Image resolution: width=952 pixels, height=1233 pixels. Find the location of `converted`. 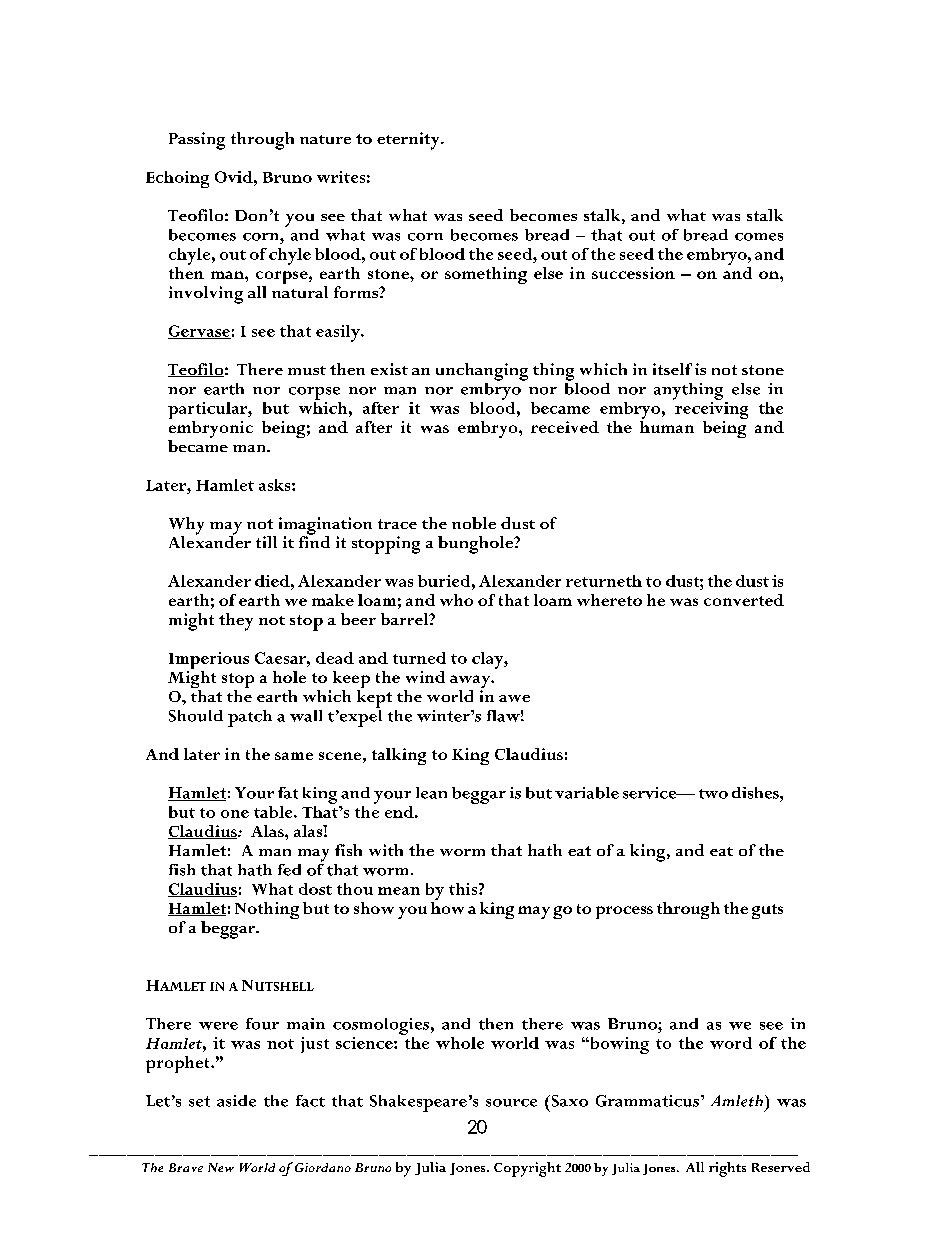

converted is located at coordinates (744, 600).
